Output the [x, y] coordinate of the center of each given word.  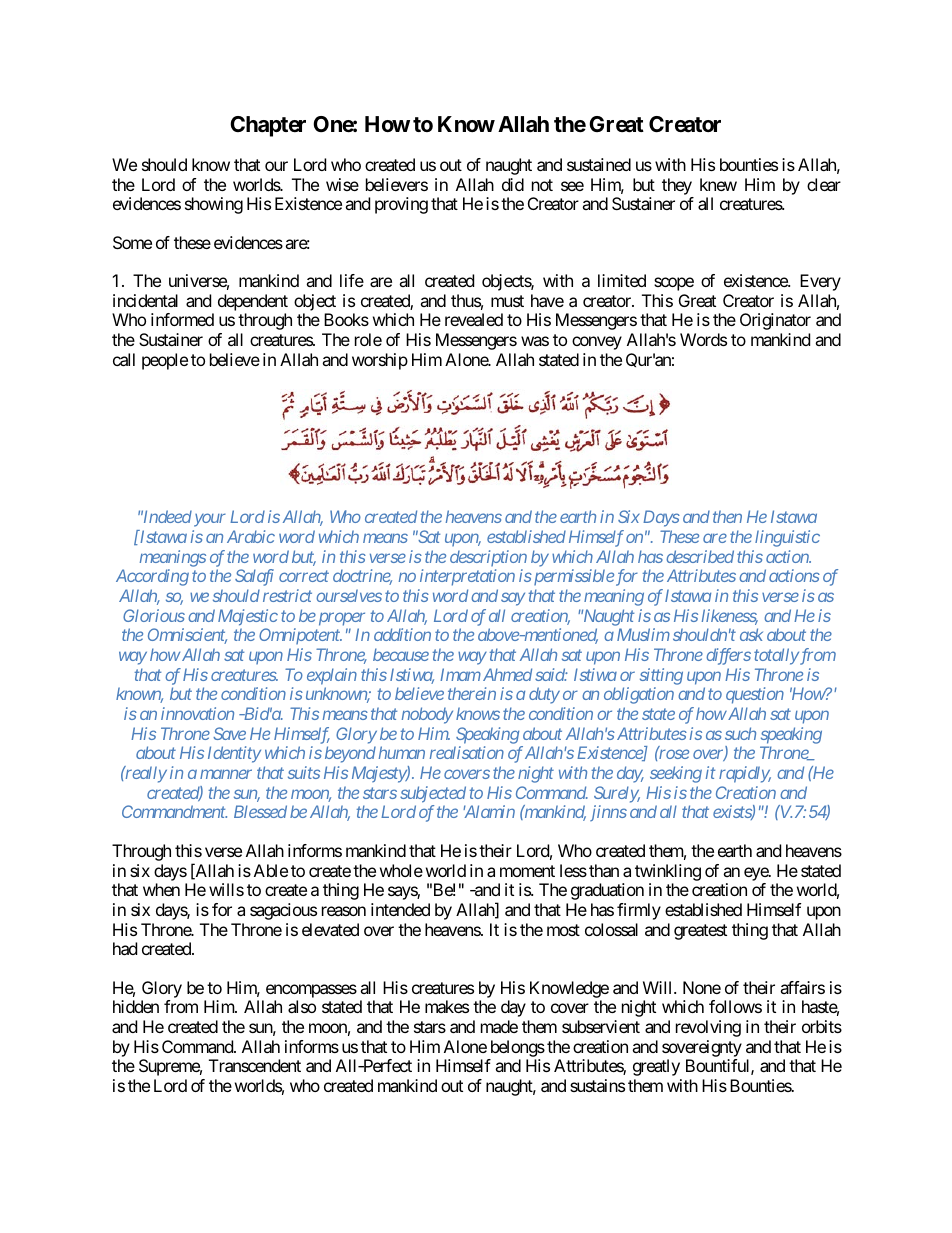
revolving [708, 1028]
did [513, 184]
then [727, 516]
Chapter [268, 126]
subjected [433, 794]
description [488, 558]
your [210, 520]
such [740, 733]
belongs [516, 1050]
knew [718, 184]
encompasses [311, 991]
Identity [234, 754]
